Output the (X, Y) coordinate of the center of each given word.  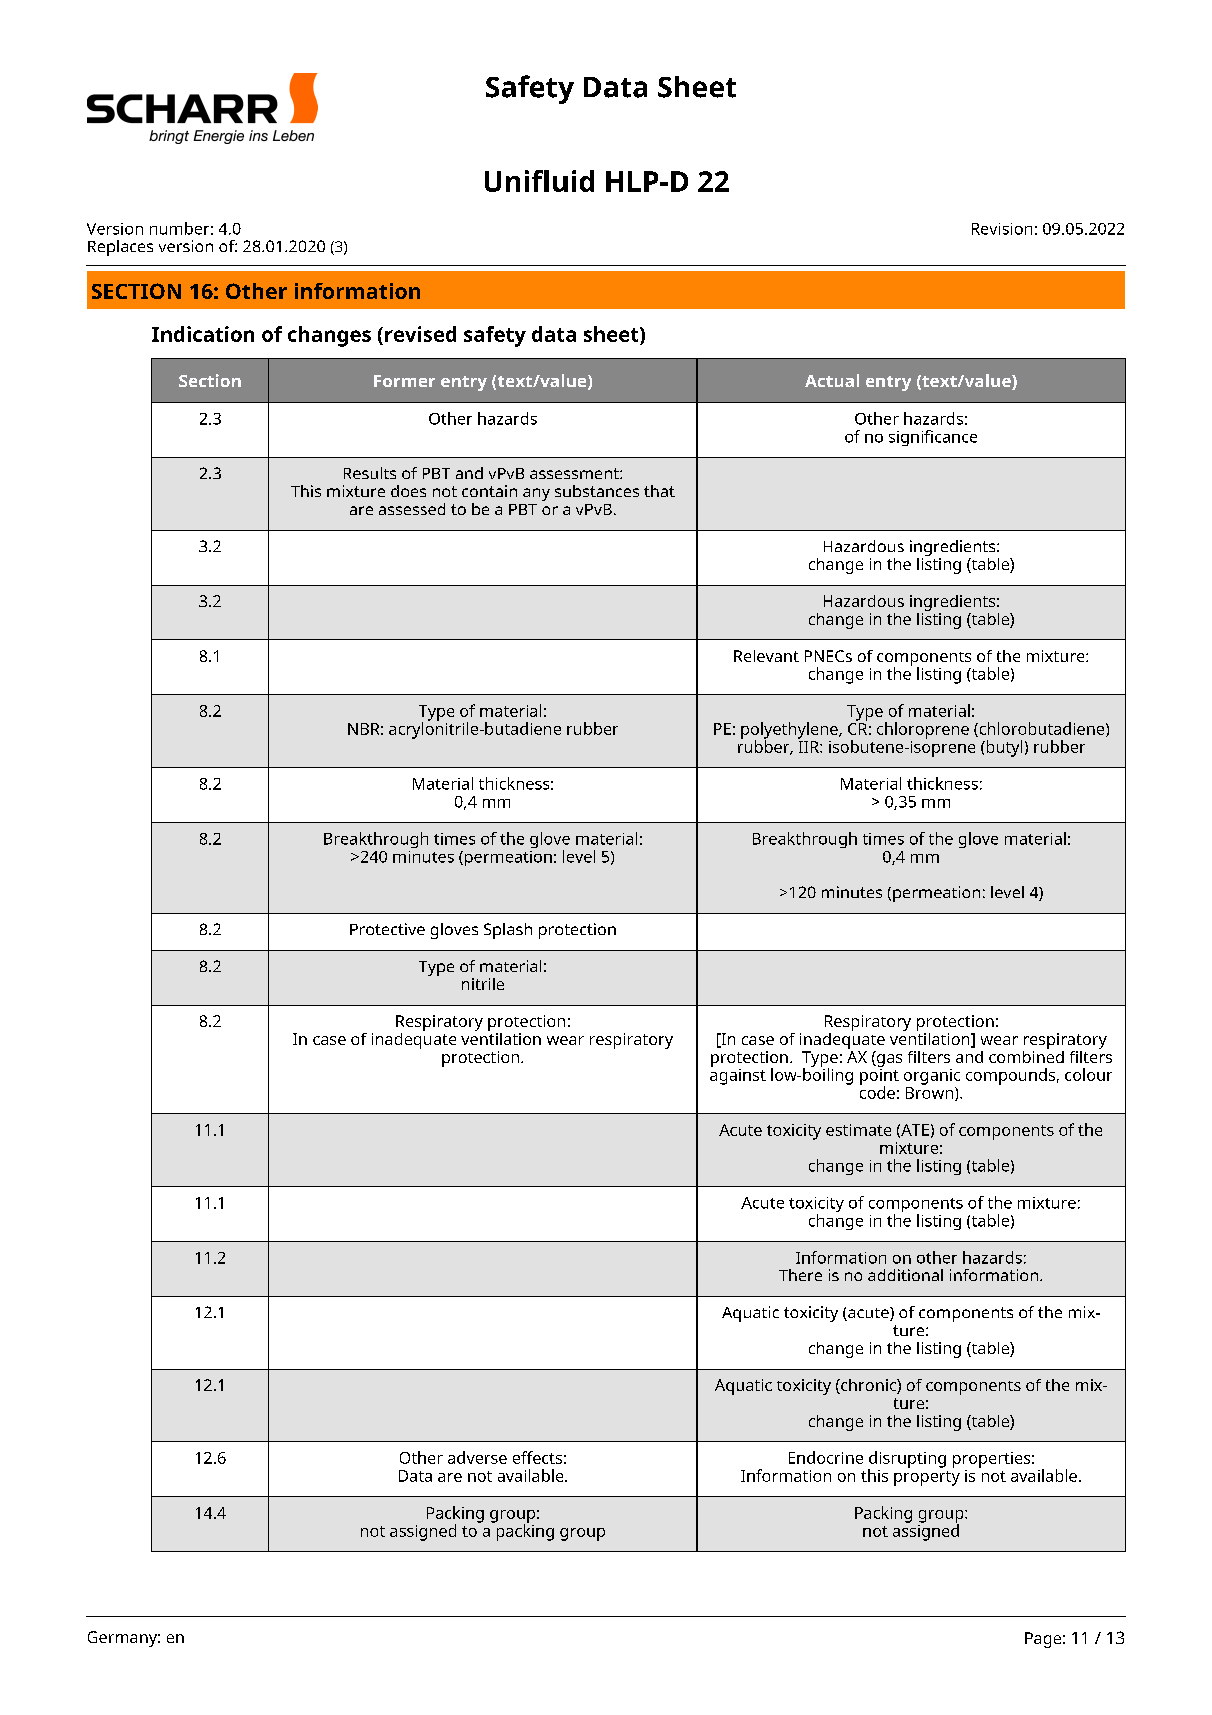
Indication (203, 334)
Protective (387, 929)
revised (420, 334)
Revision (1002, 229)
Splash (508, 931)
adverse (477, 1457)
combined (1026, 1055)
